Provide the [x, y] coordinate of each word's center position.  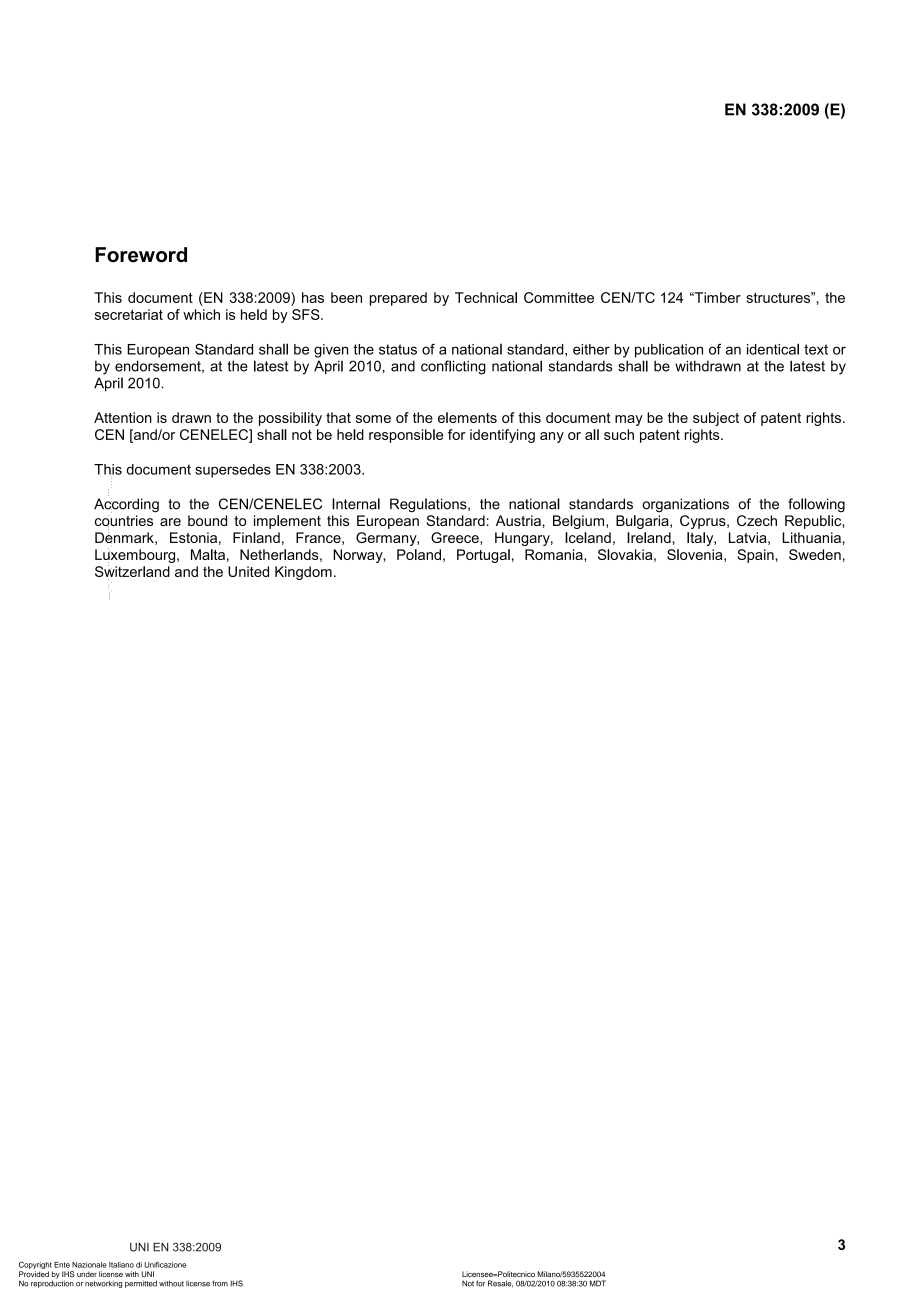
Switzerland [132, 572]
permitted [141, 1284]
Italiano [121, 1265]
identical [773, 349]
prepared [398, 299]
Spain [756, 556]
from [220, 1283]
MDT [598, 1283]
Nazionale [89, 1265]
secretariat [129, 314]
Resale [500, 1283]
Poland [419, 554]
